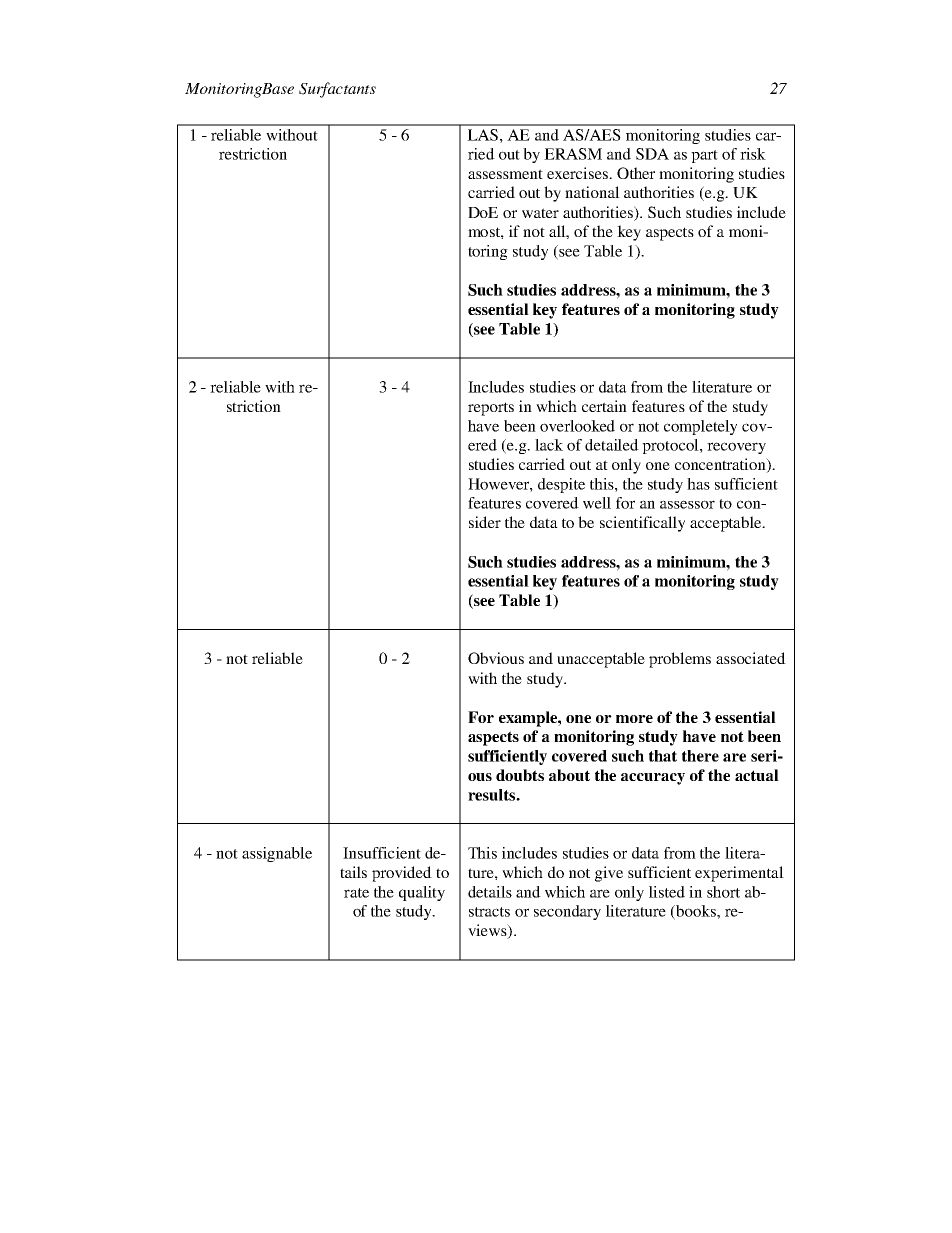 The width and height of the page is (952, 1233). What do you see at coordinates (505, 174) in the page?
I see `assessment` at bounding box center [505, 174].
